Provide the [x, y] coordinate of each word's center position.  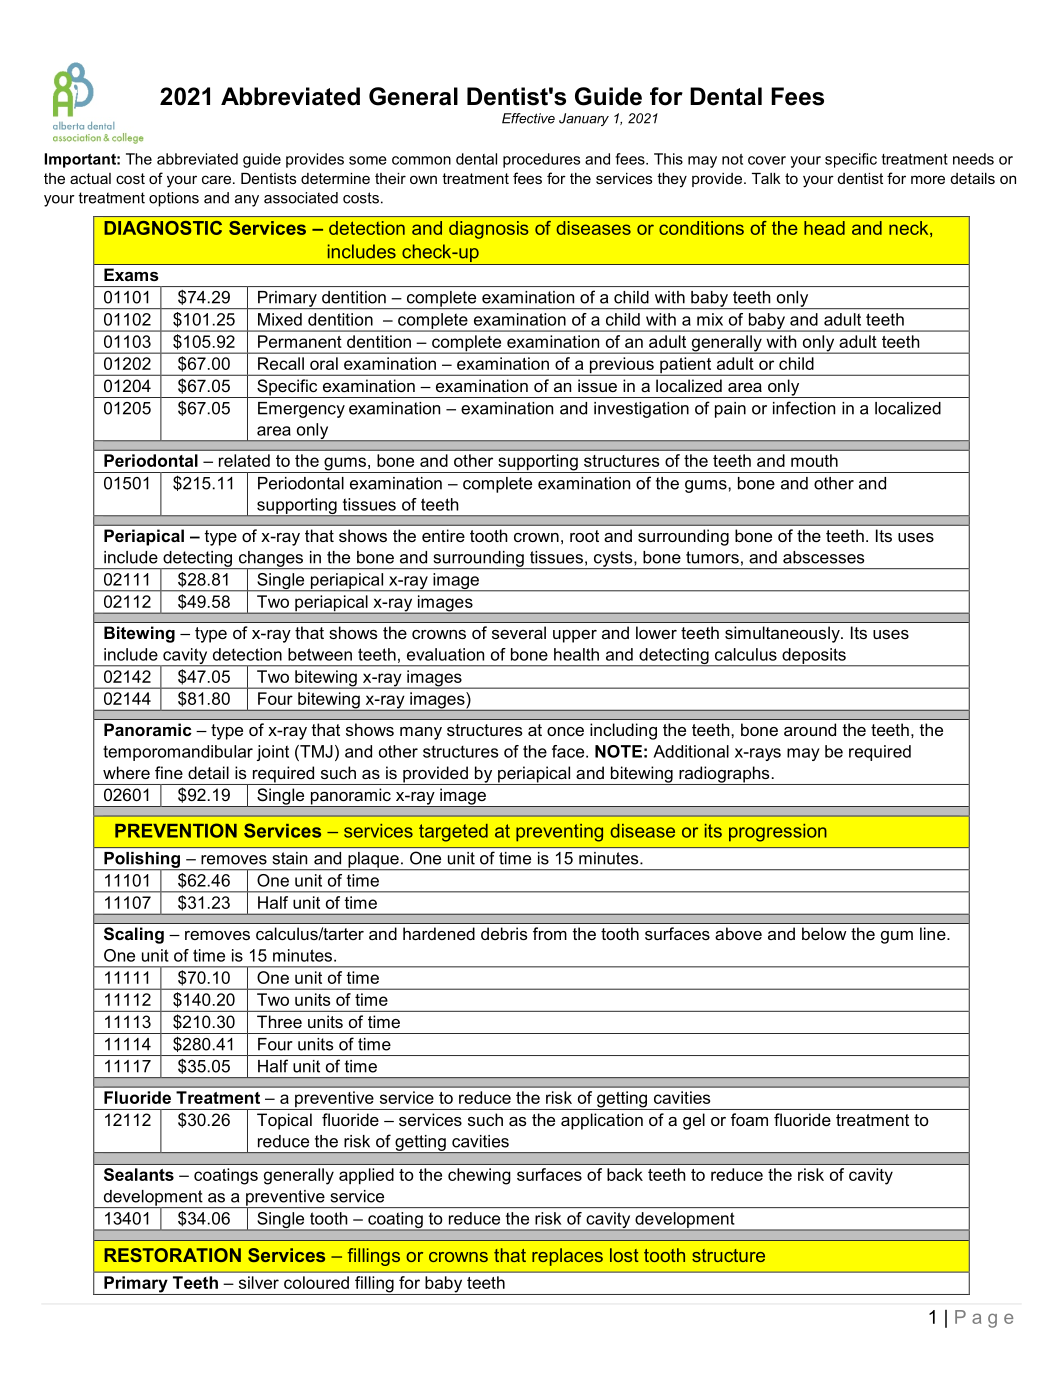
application [602, 1121]
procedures [541, 160]
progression [778, 833]
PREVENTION [176, 830]
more [928, 179]
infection [804, 408]
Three [279, 1021]
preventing [559, 833]
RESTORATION [172, 1255]
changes [271, 560]
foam [749, 1119]
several [519, 632]
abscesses [824, 557]
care [218, 179]
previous [621, 366]
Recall [281, 363]
